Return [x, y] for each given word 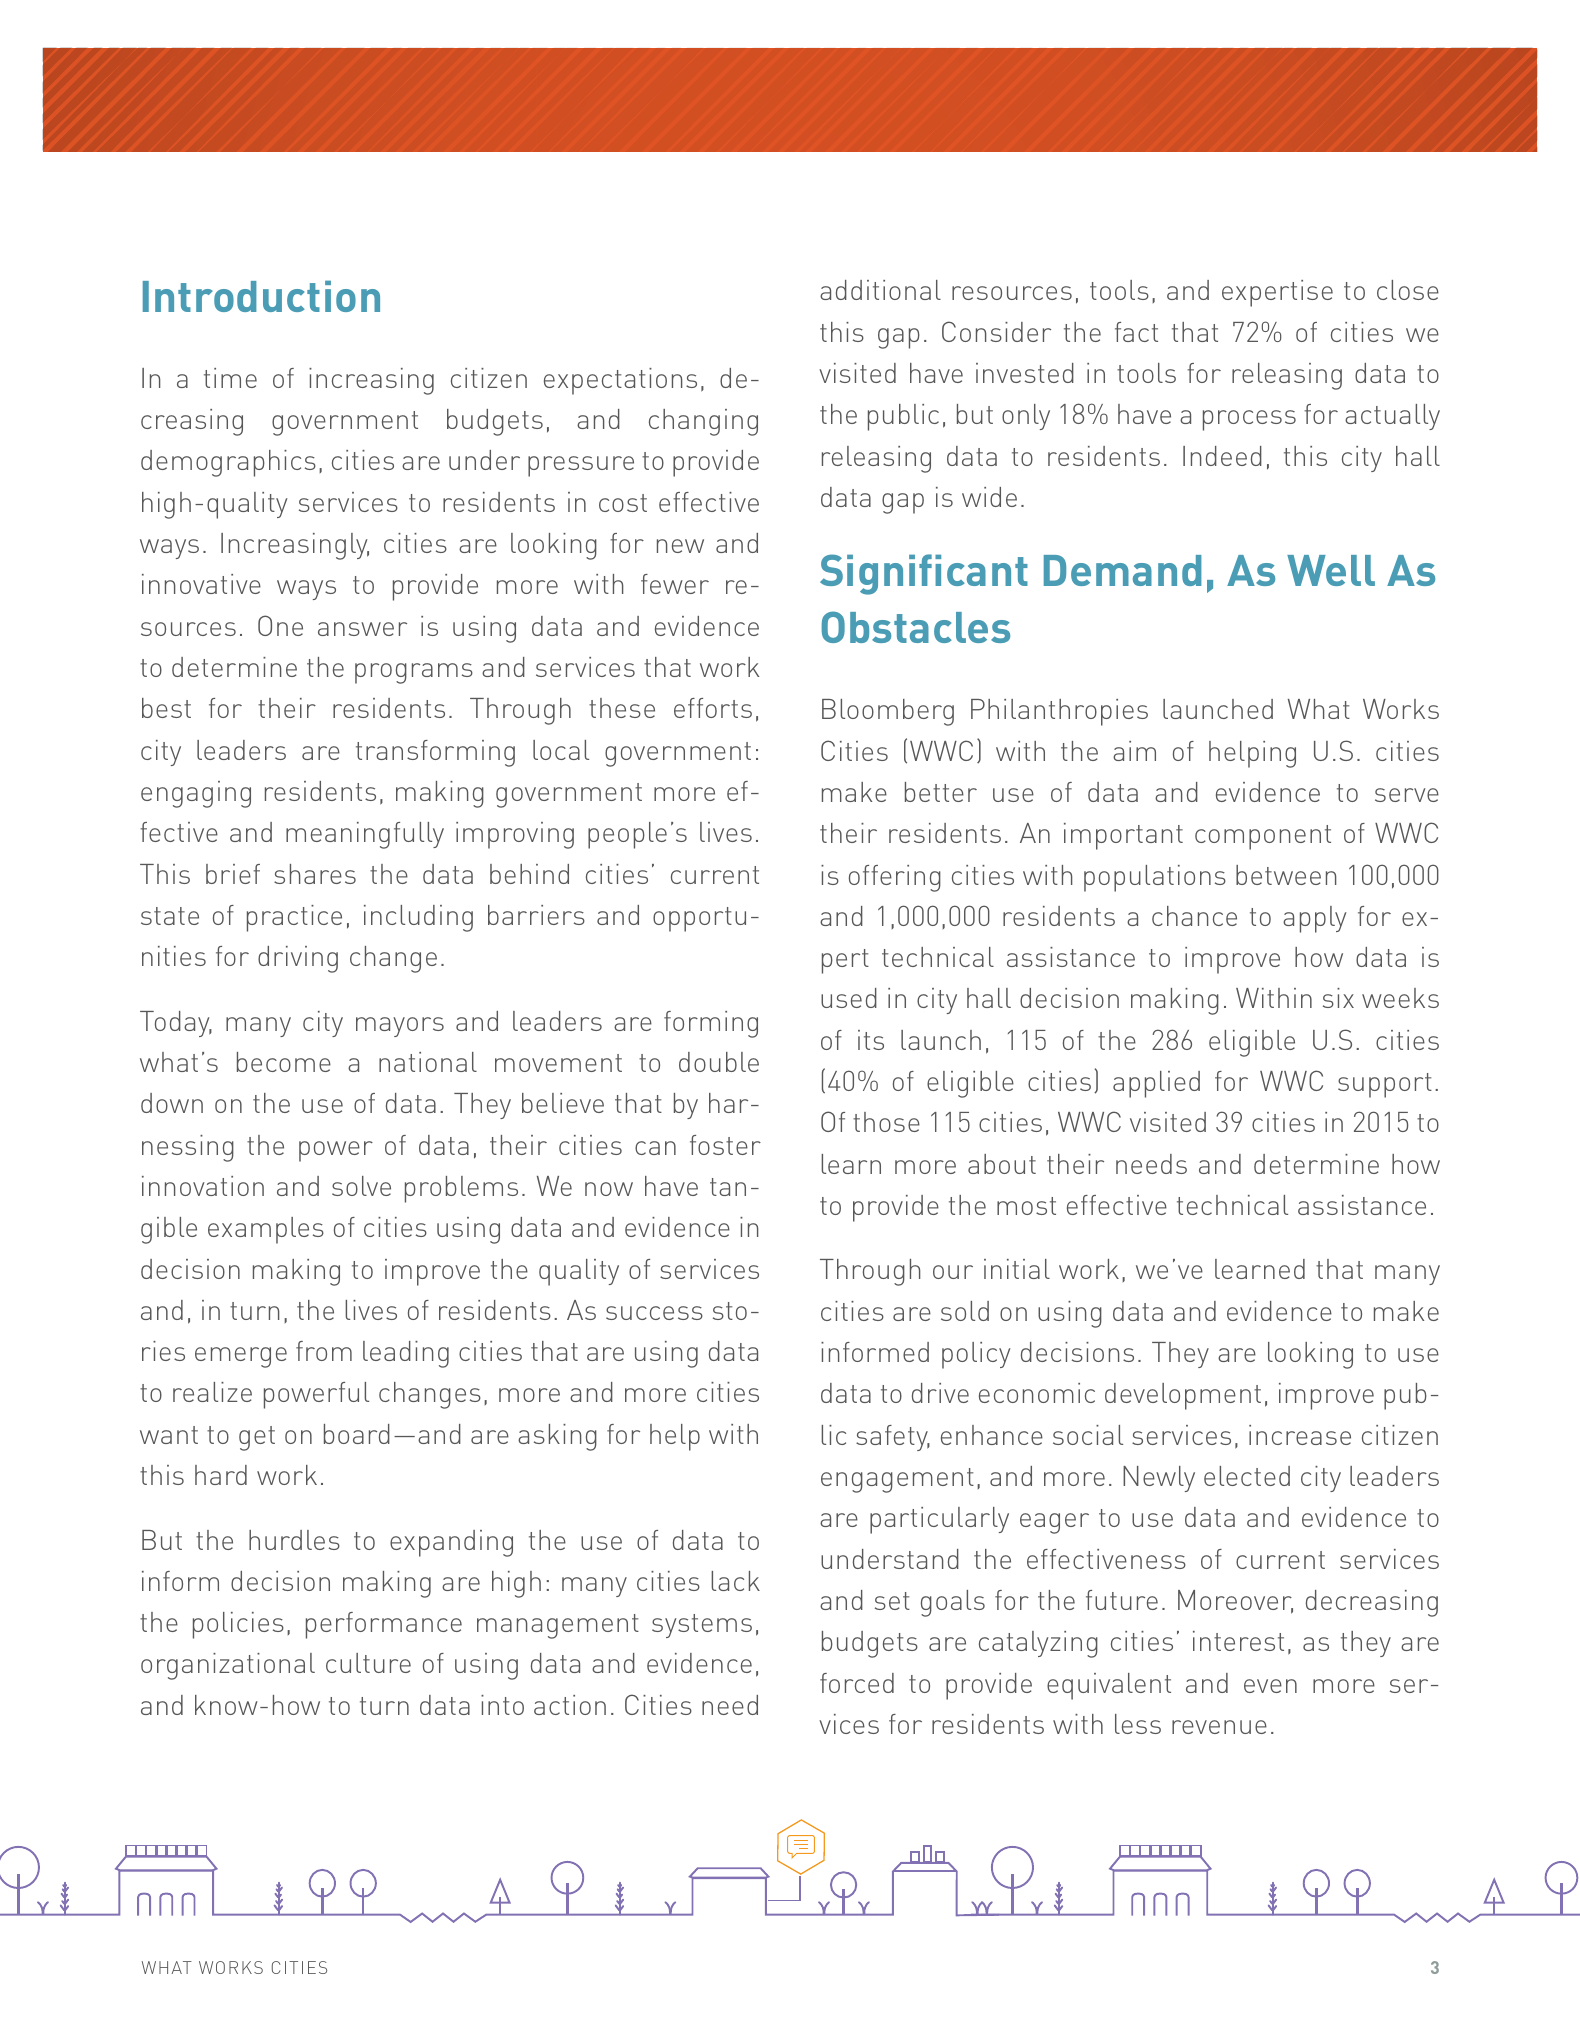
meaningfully [365, 835]
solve [361, 1186]
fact [1136, 332]
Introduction [261, 296]
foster [725, 1145]
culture [368, 1663]
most [1026, 1206]
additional [880, 290]
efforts [713, 708]
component [1263, 837]
